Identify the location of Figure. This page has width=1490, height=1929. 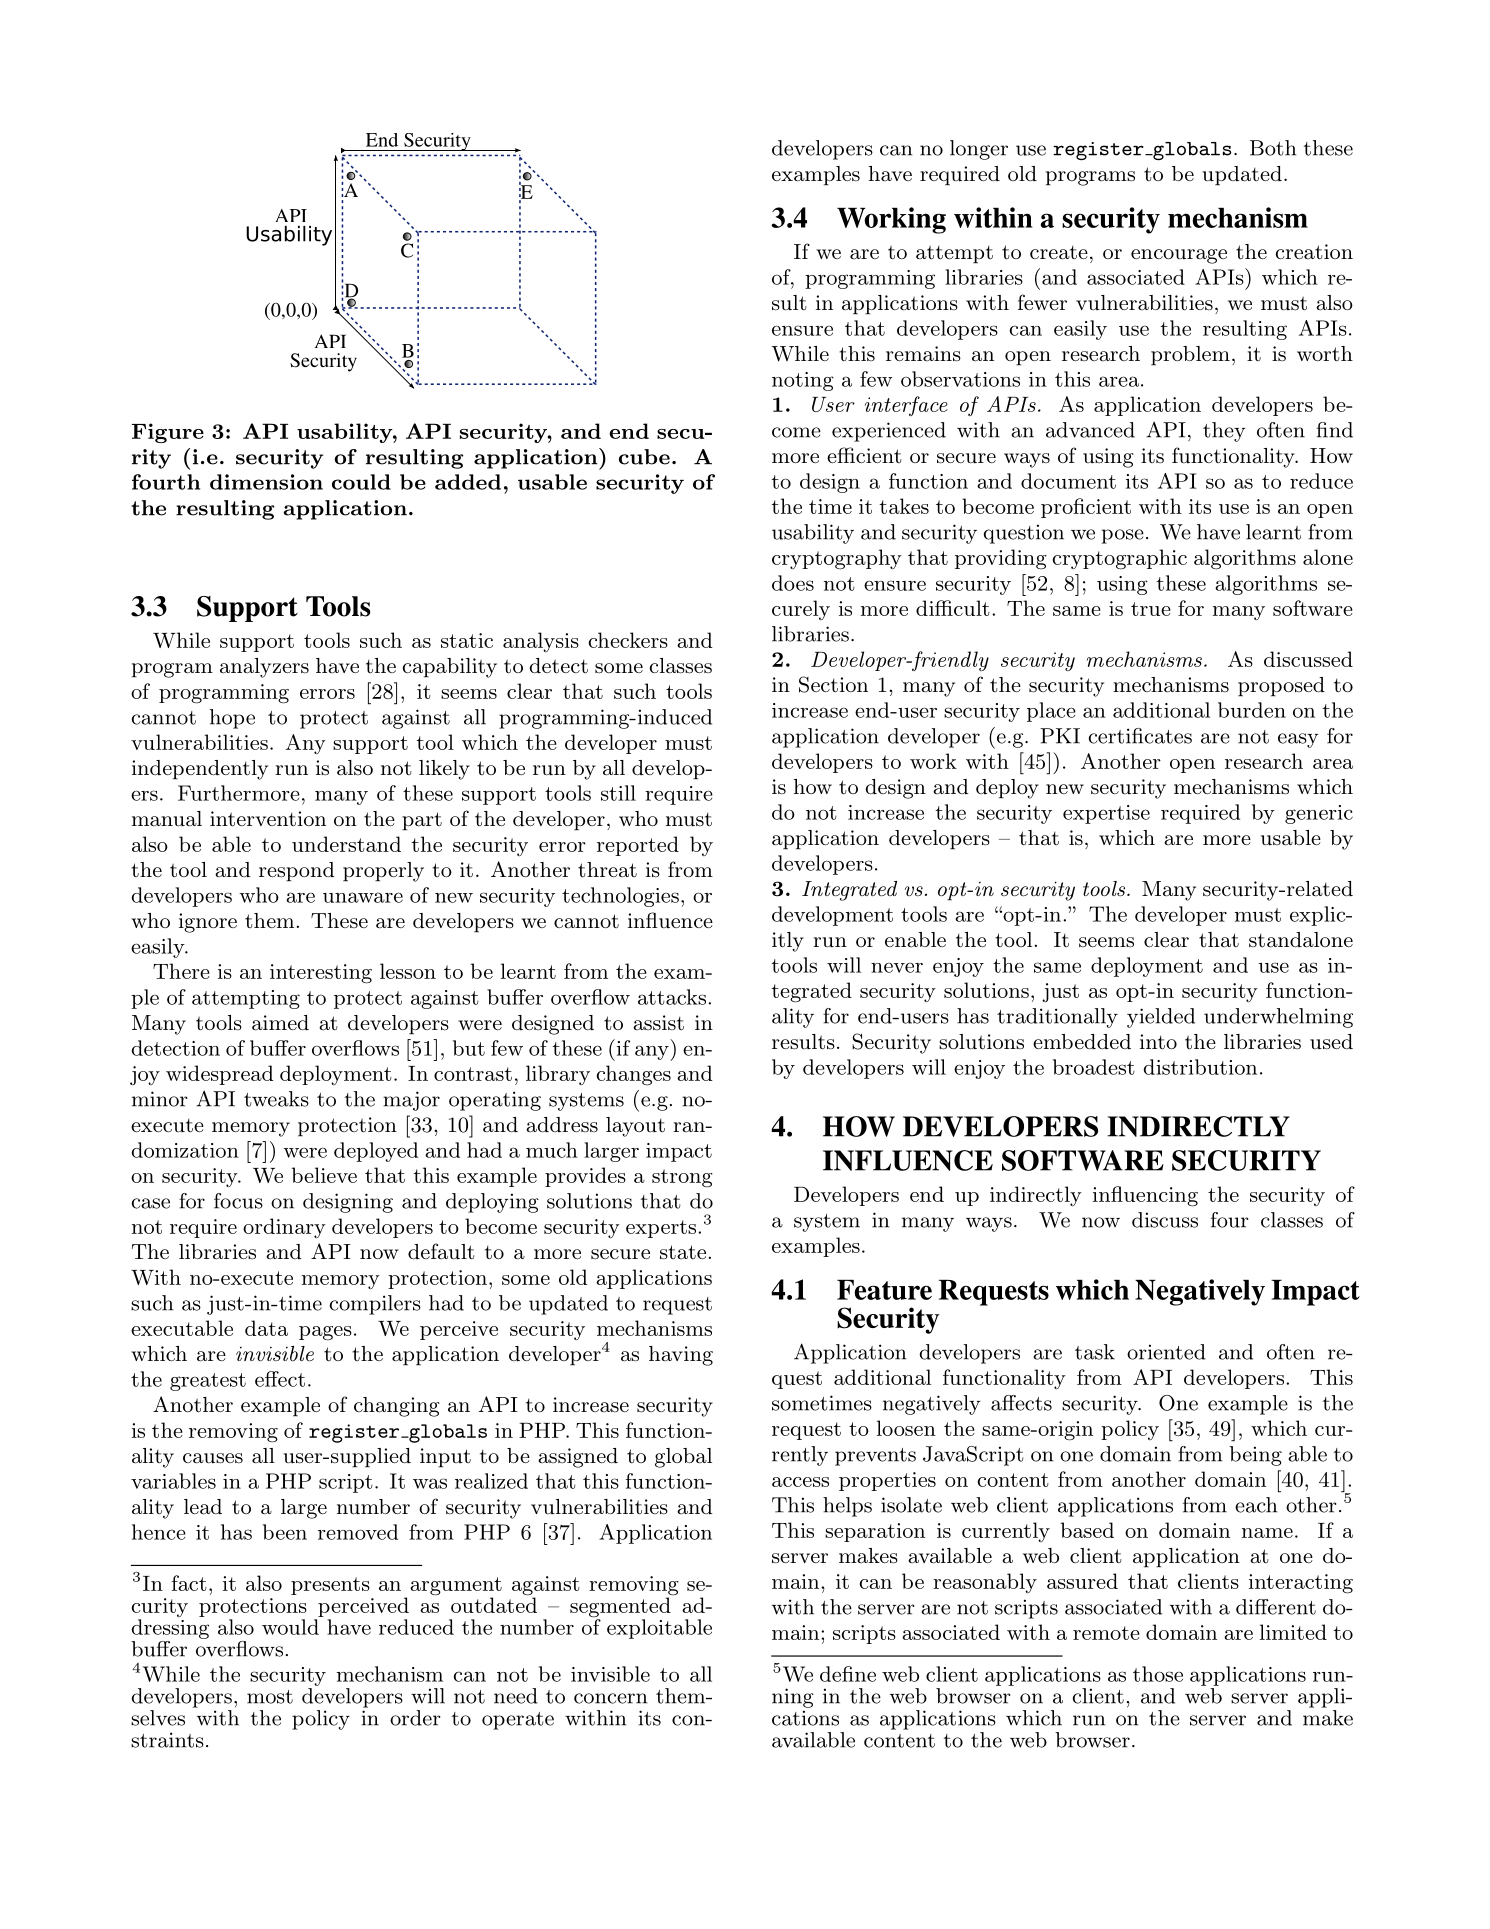
(168, 433).
